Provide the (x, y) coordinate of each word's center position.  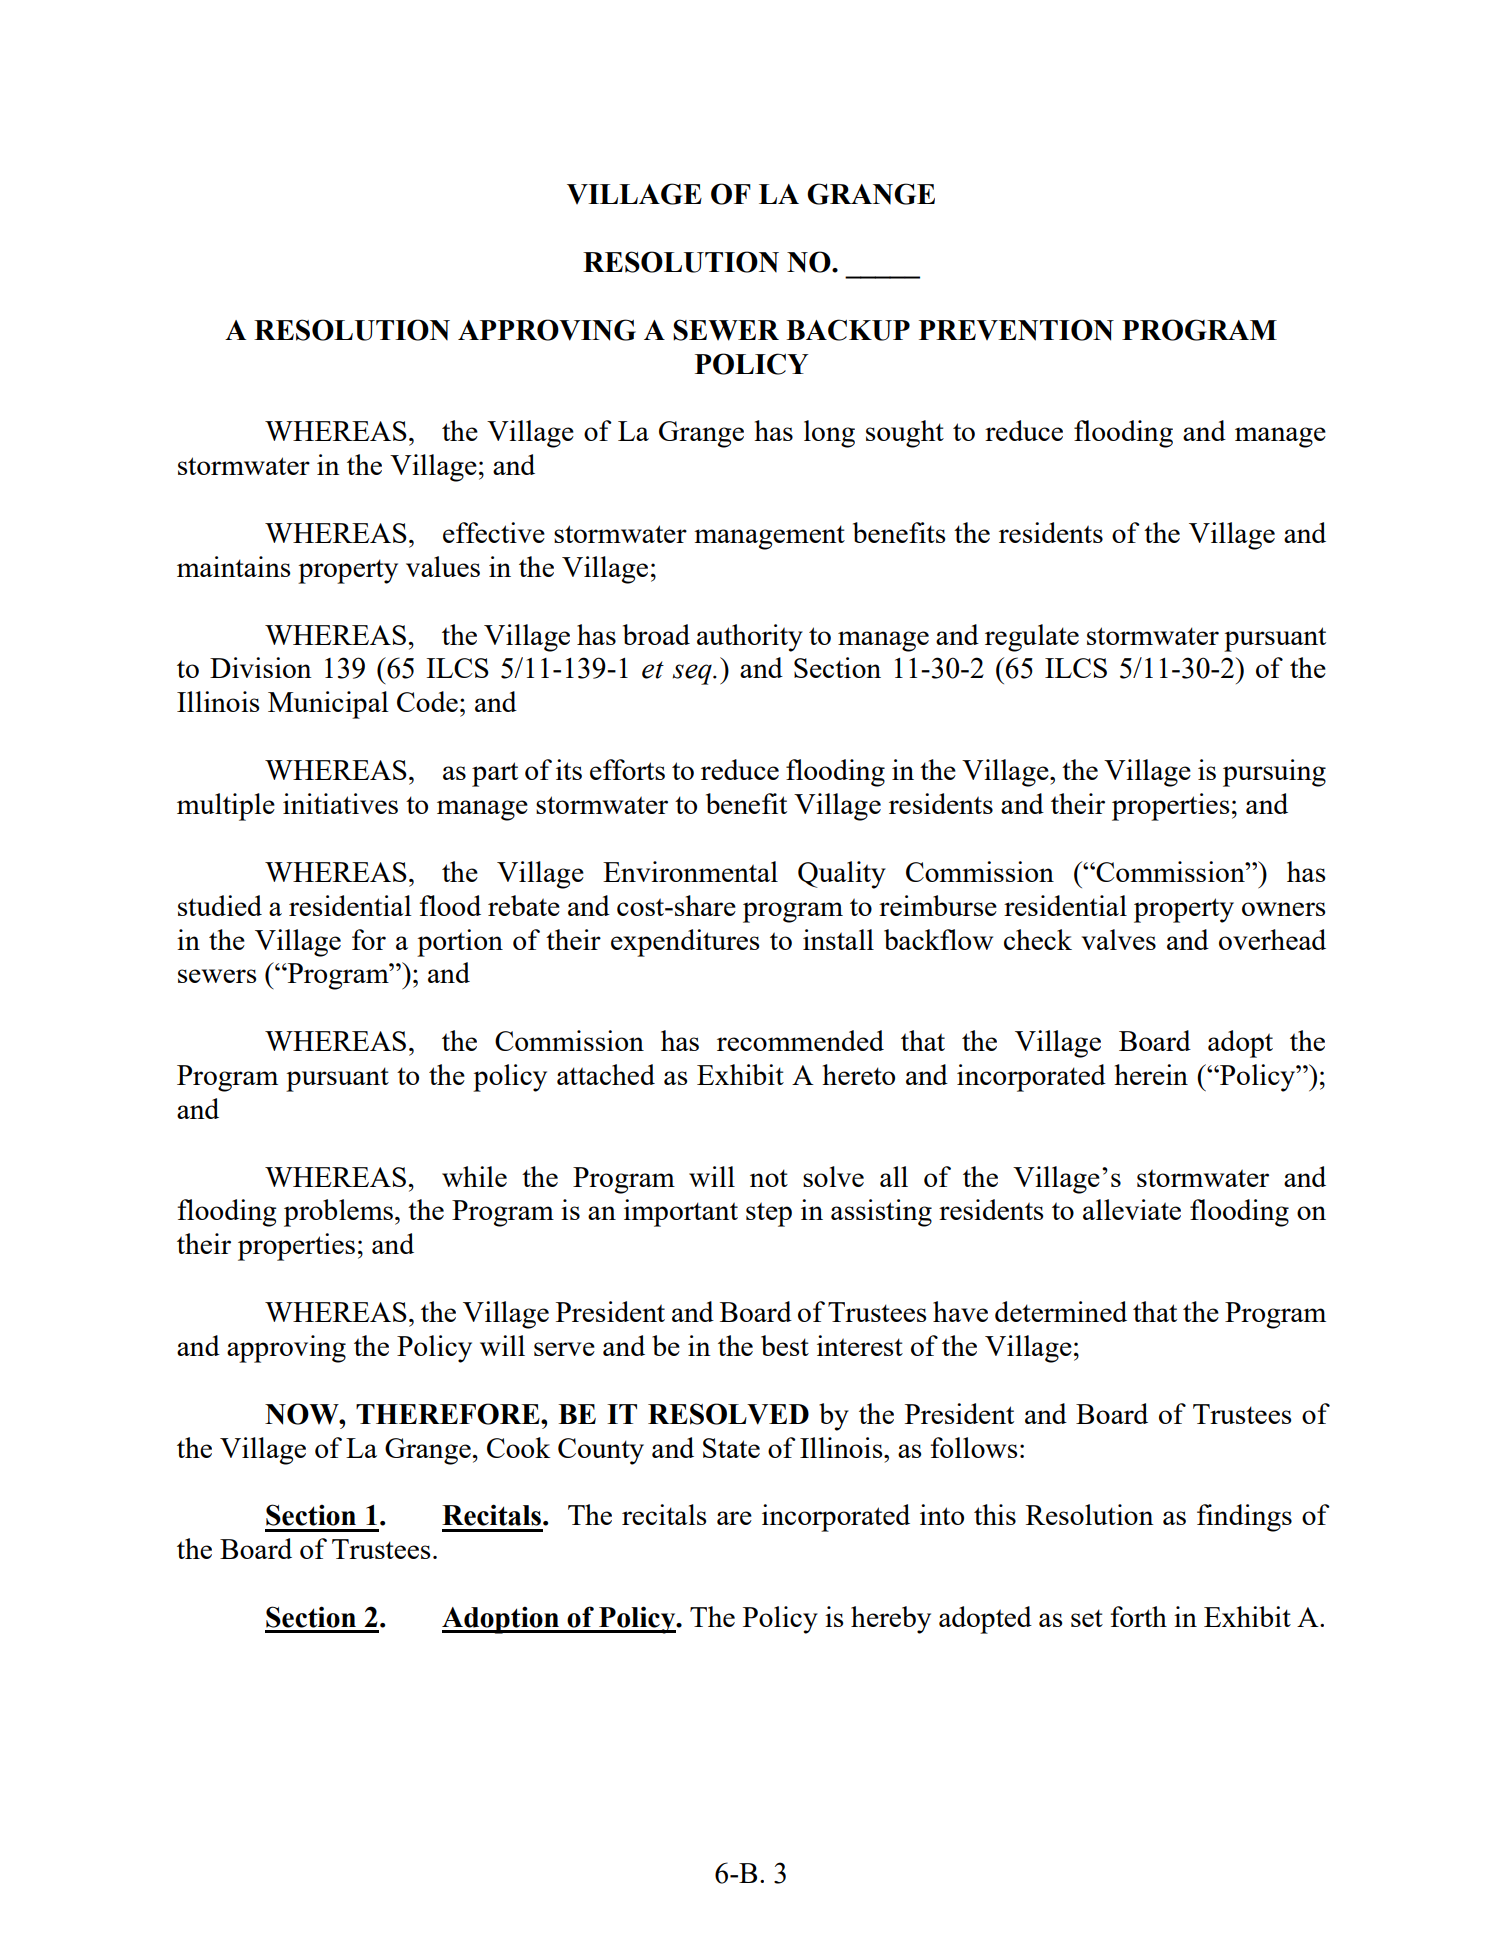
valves (1119, 939)
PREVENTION (1016, 330)
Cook (518, 1447)
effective (494, 532)
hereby (891, 1620)
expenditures (685, 943)
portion (460, 943)
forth (1138, 1616)
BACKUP (848, 330)
